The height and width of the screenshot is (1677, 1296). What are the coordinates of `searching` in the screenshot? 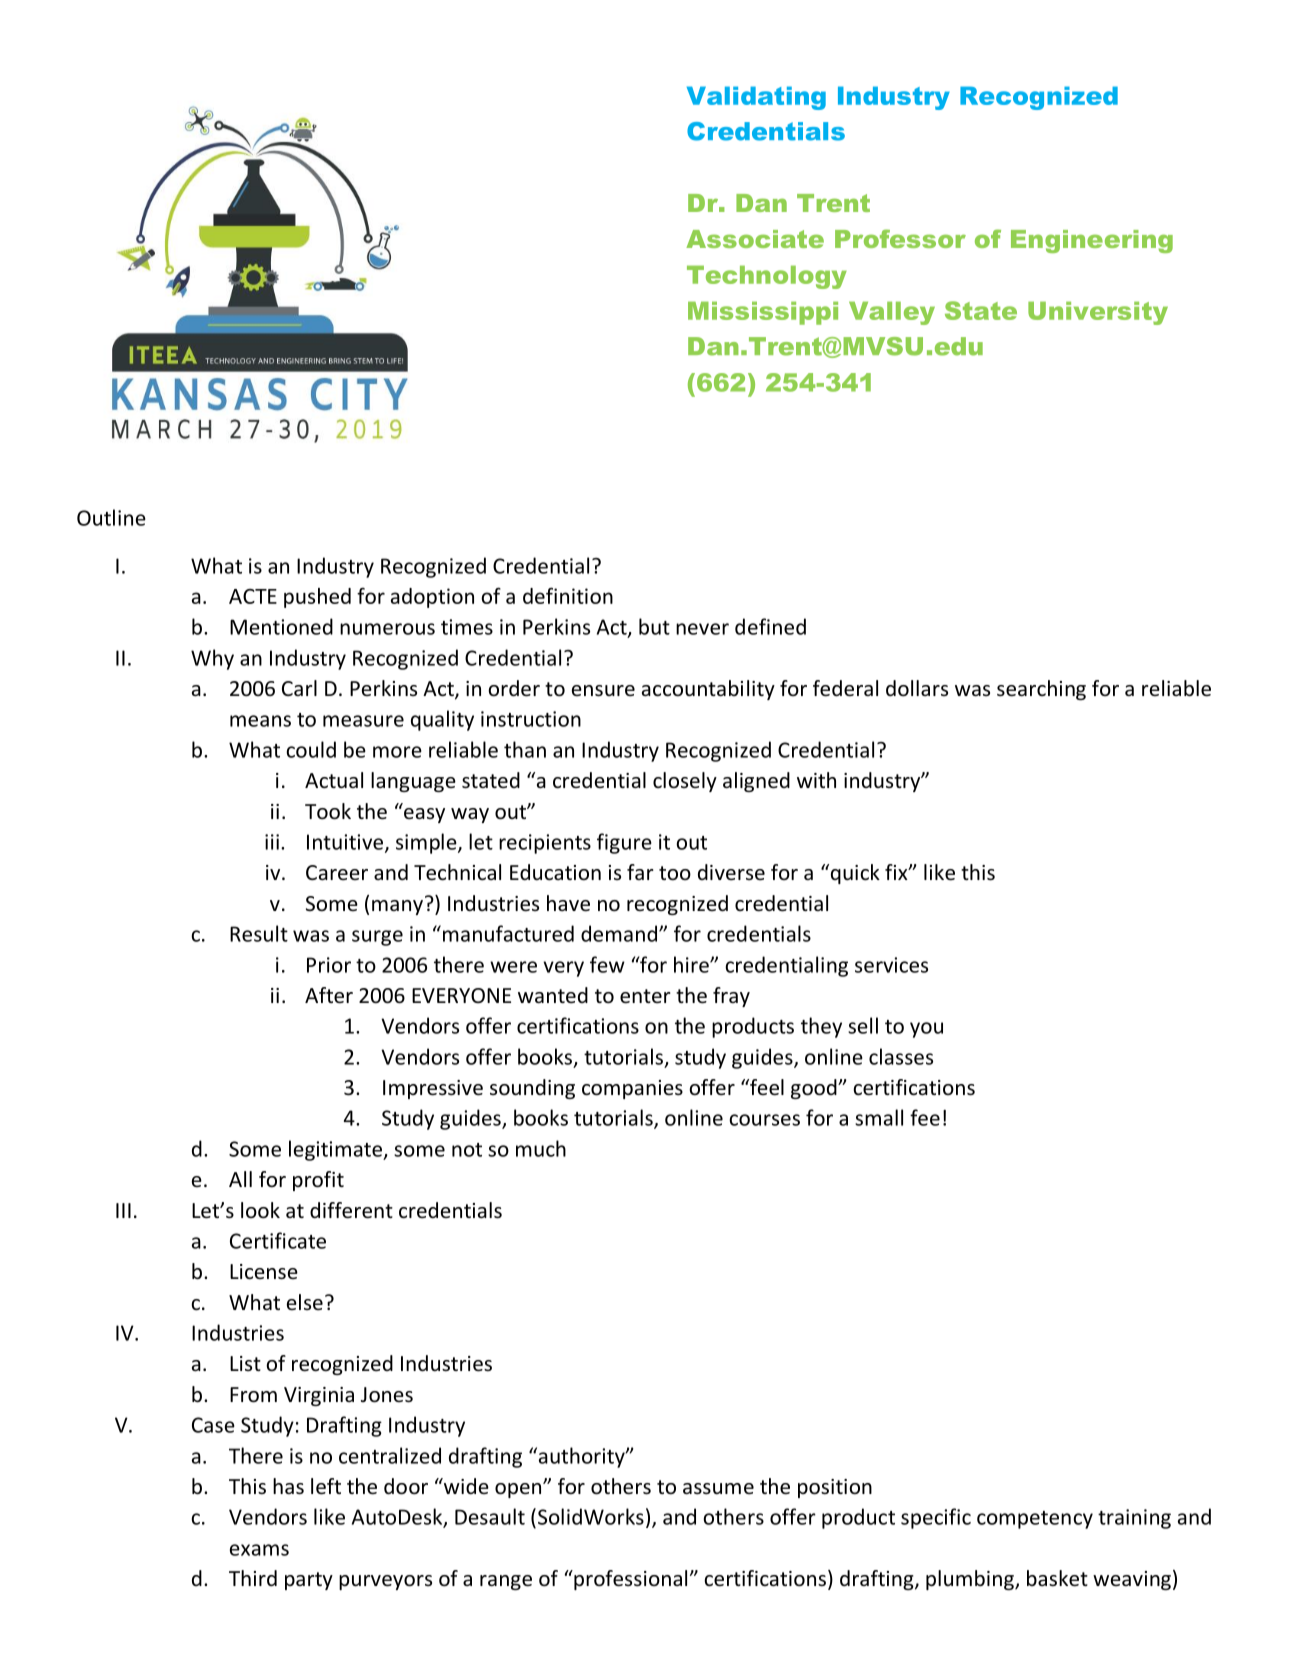 It's located at (1041, 690).
